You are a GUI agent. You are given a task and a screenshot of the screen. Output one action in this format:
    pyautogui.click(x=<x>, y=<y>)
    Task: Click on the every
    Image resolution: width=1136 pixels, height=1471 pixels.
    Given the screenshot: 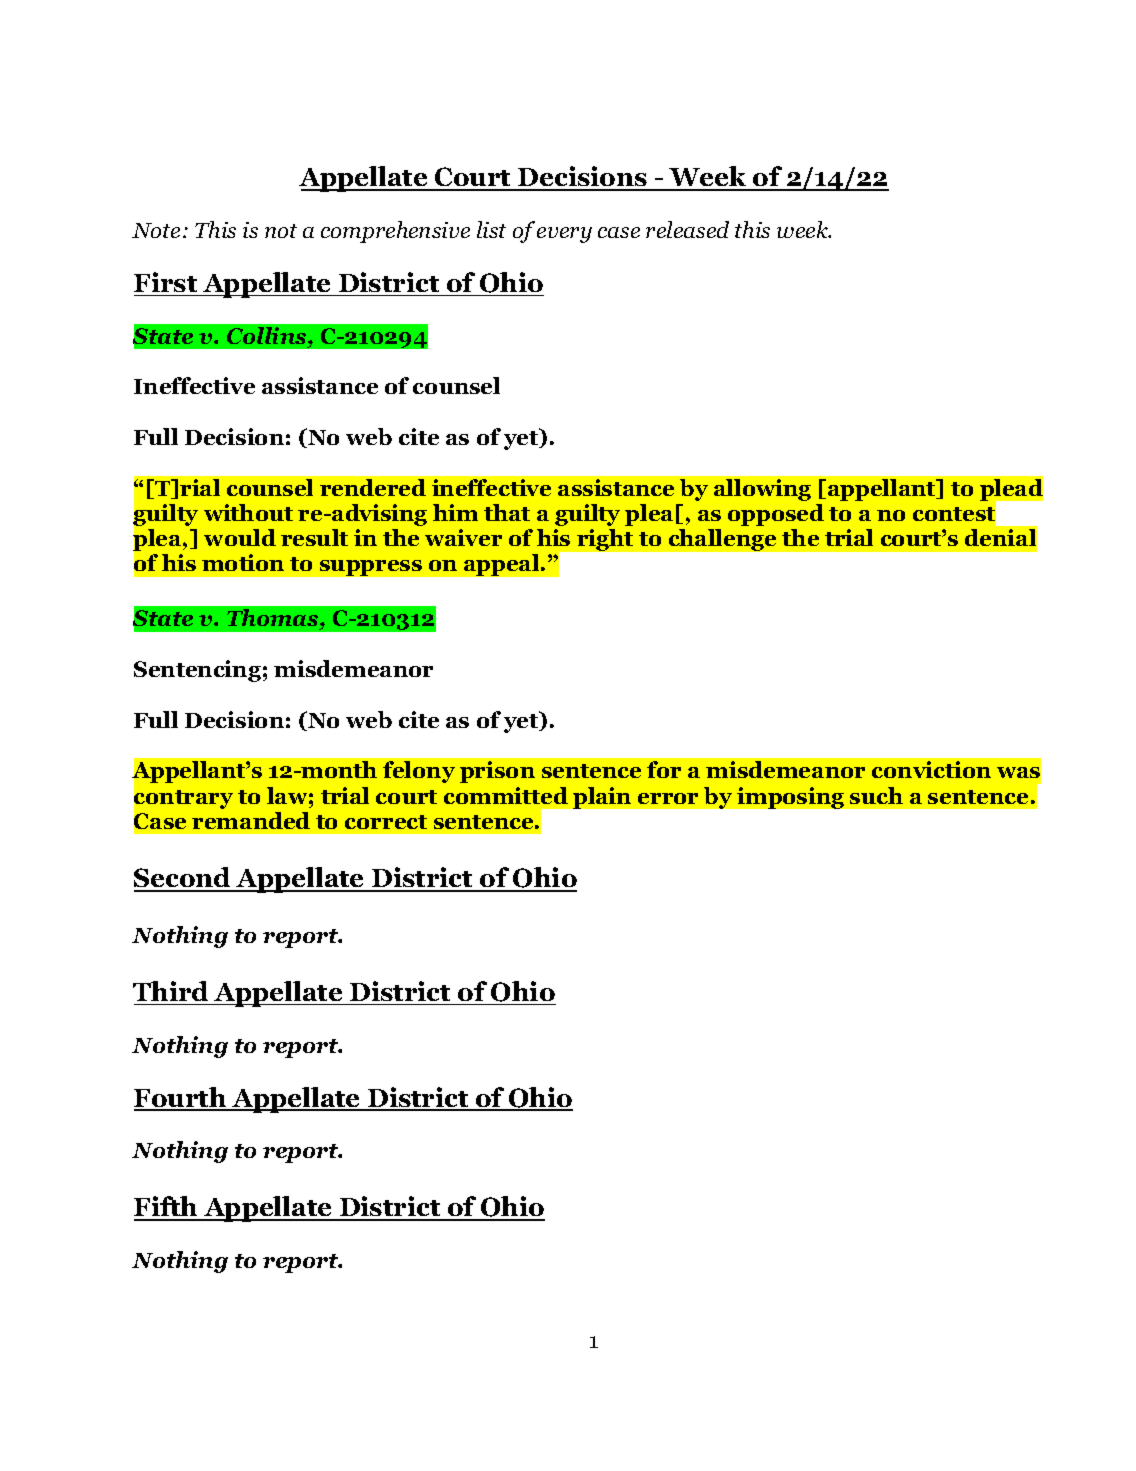 What is the action you would take?
    pyautogui.click(x=564, y=235)
